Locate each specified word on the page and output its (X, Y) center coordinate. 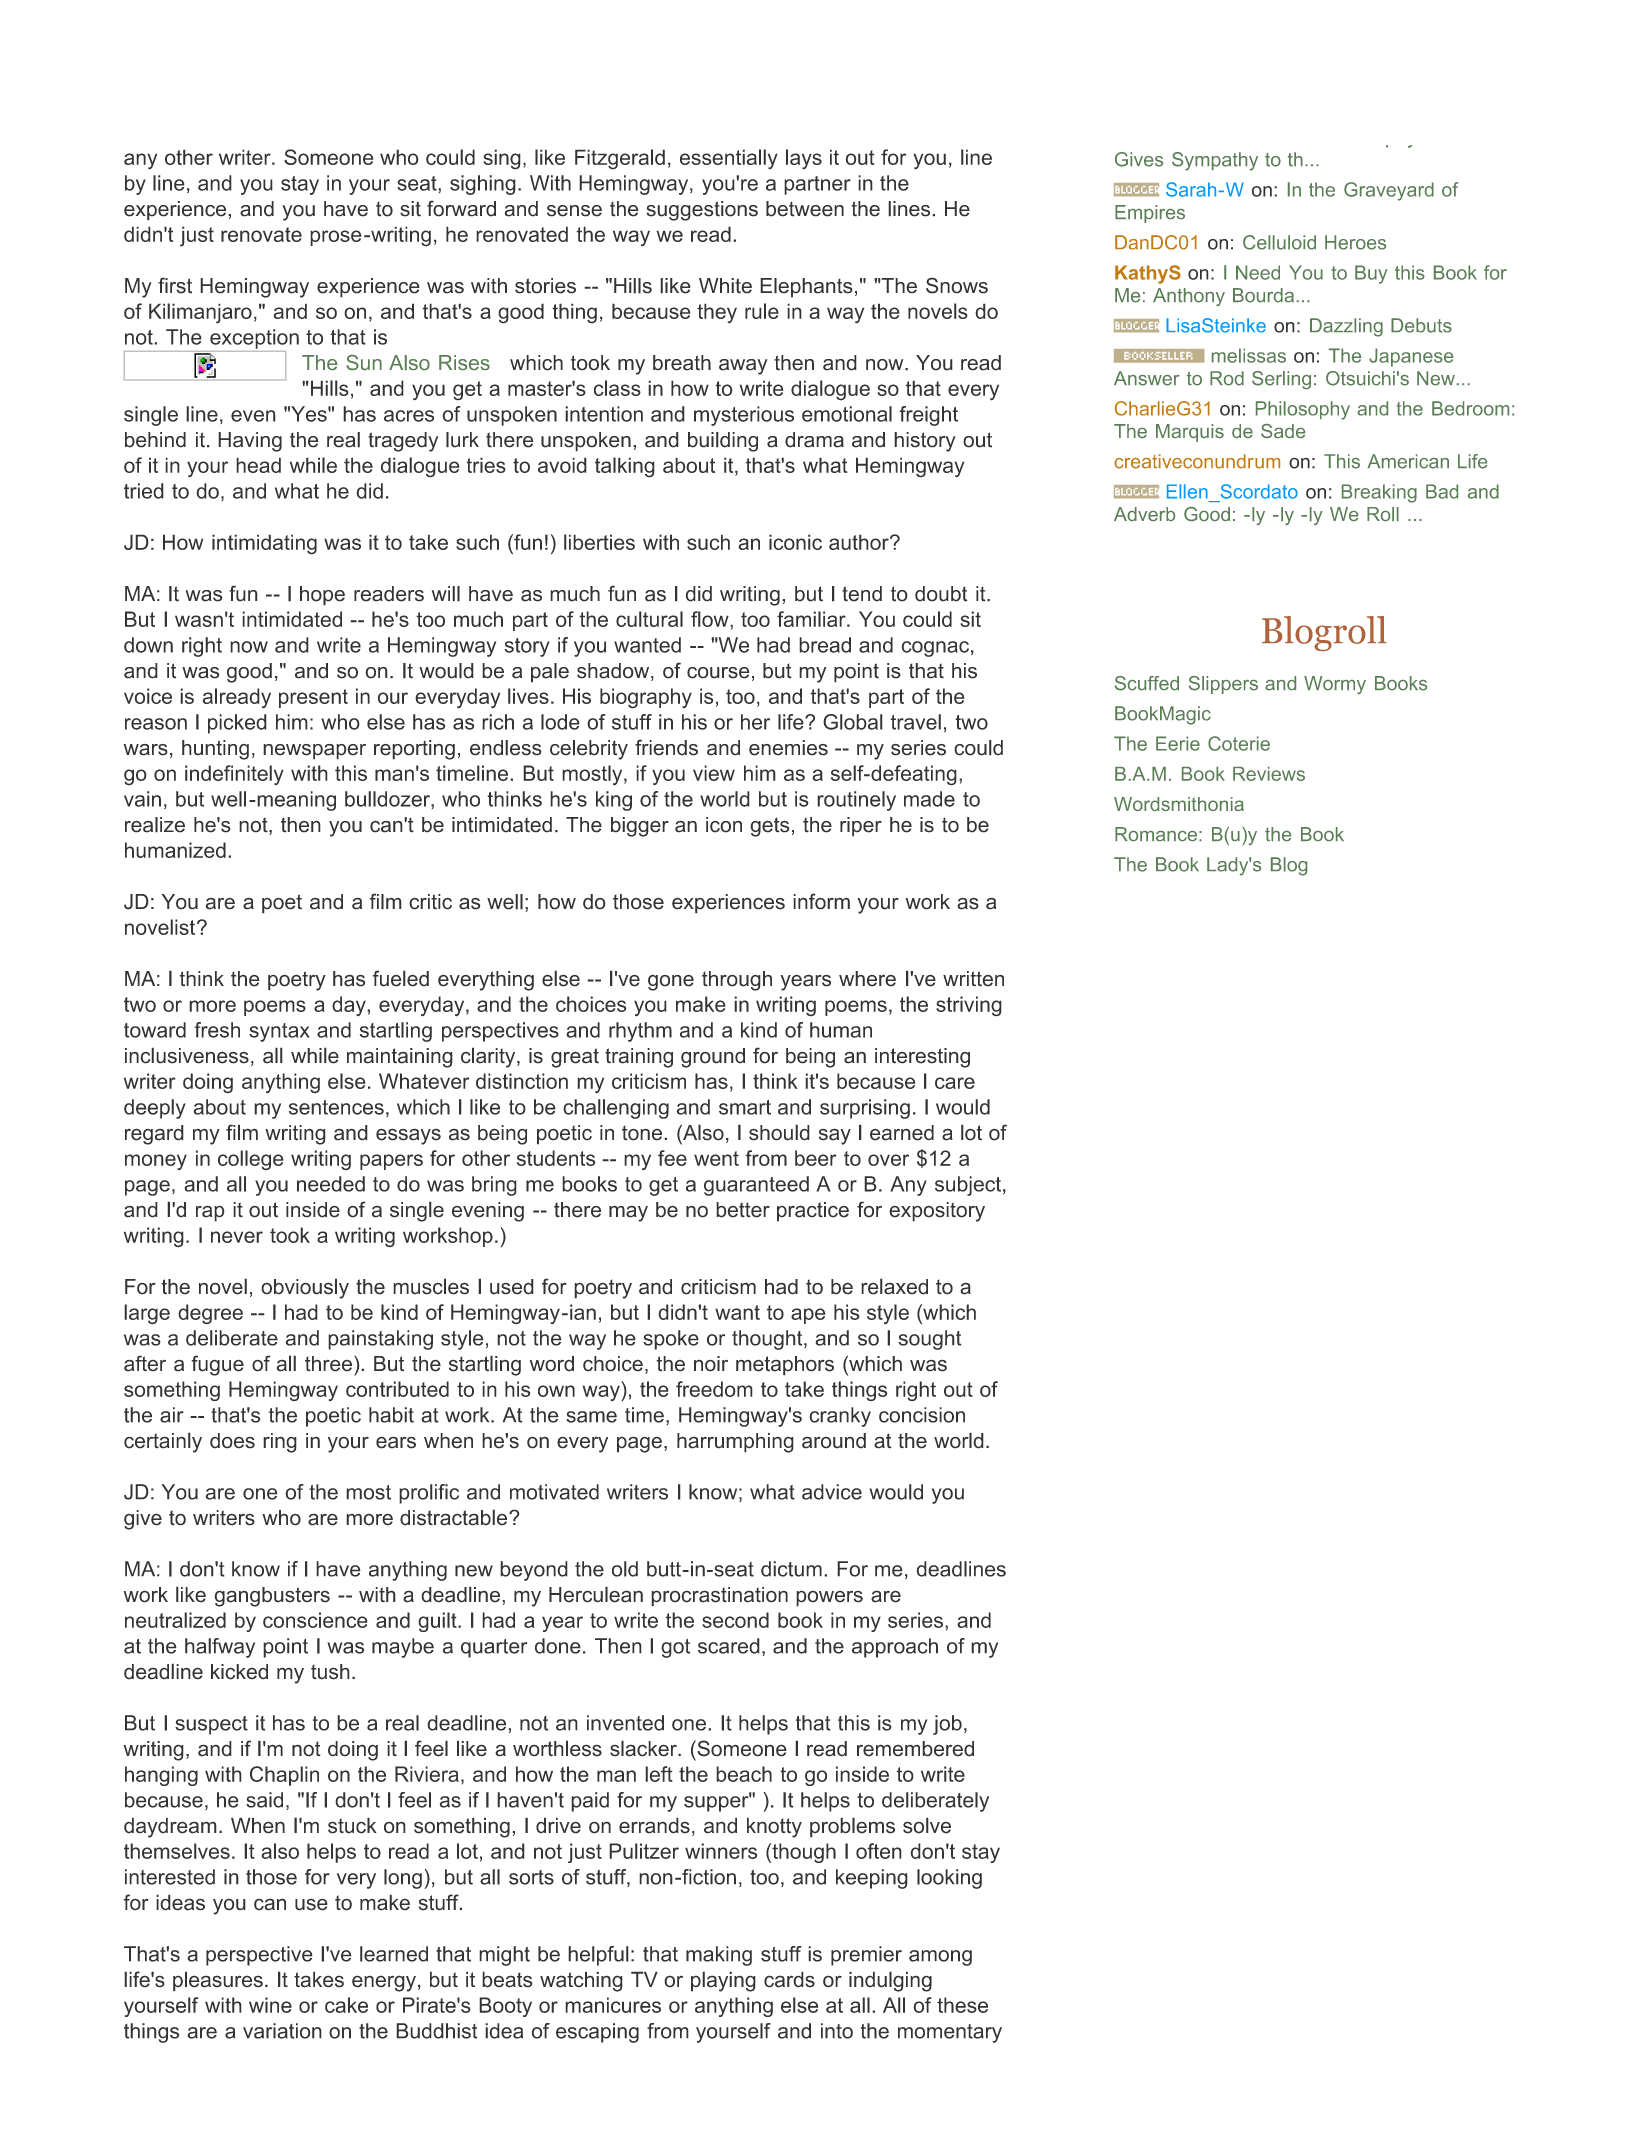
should (779, 1132)
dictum (791, 1569)
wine (270, 2005)
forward (461, 208)
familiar (812, 619)
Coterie (1239, 743)
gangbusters (272, 1597)
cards (789, 1979)
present (313, 698)
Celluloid (1279, 242)
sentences (336, 1107)
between (805, 209)
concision (922, 1415)
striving (969, 1006)
